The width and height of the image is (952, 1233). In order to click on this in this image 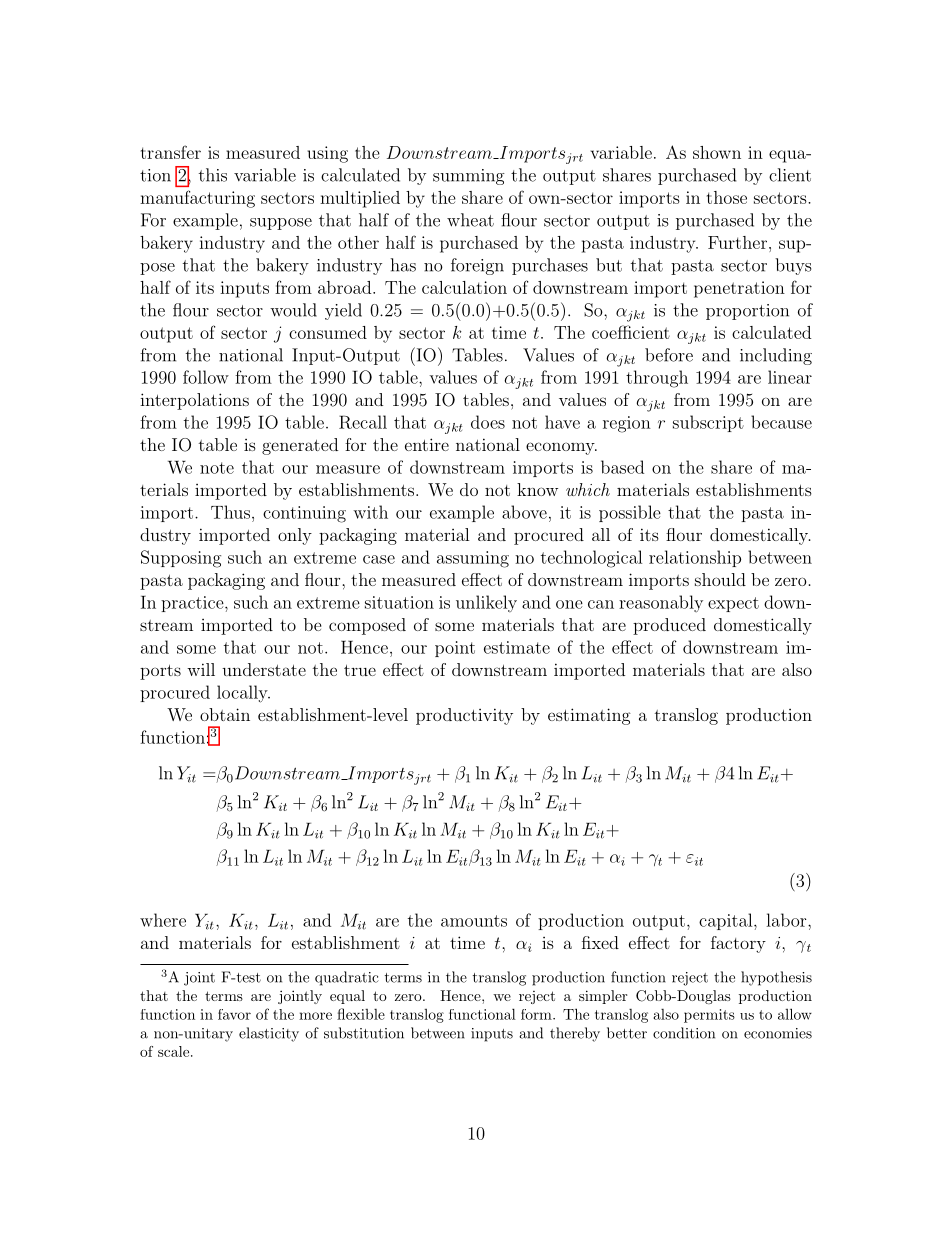, I will do `click(213, 175)`.
